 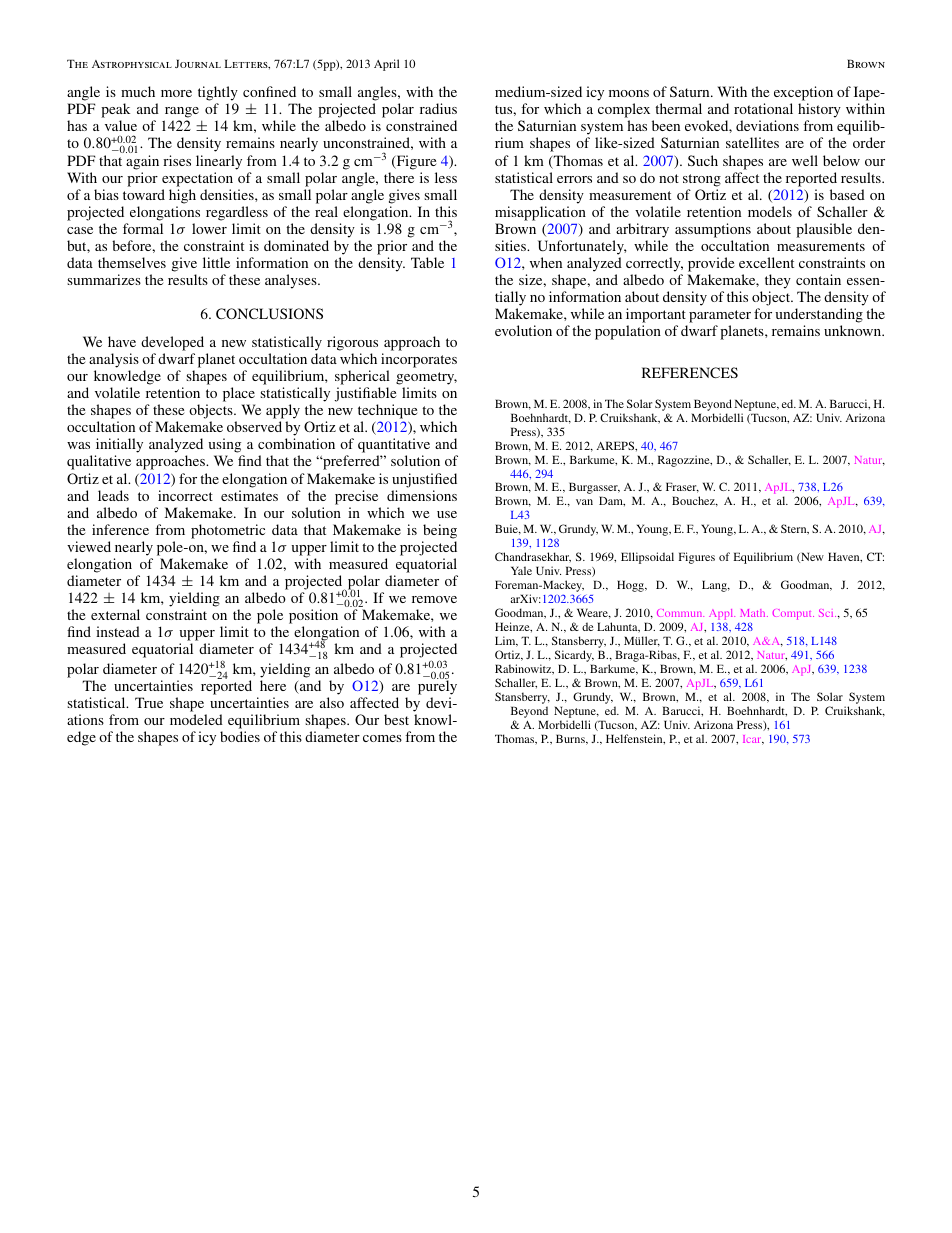 I want to click on high, so click(x=182, y=196).
